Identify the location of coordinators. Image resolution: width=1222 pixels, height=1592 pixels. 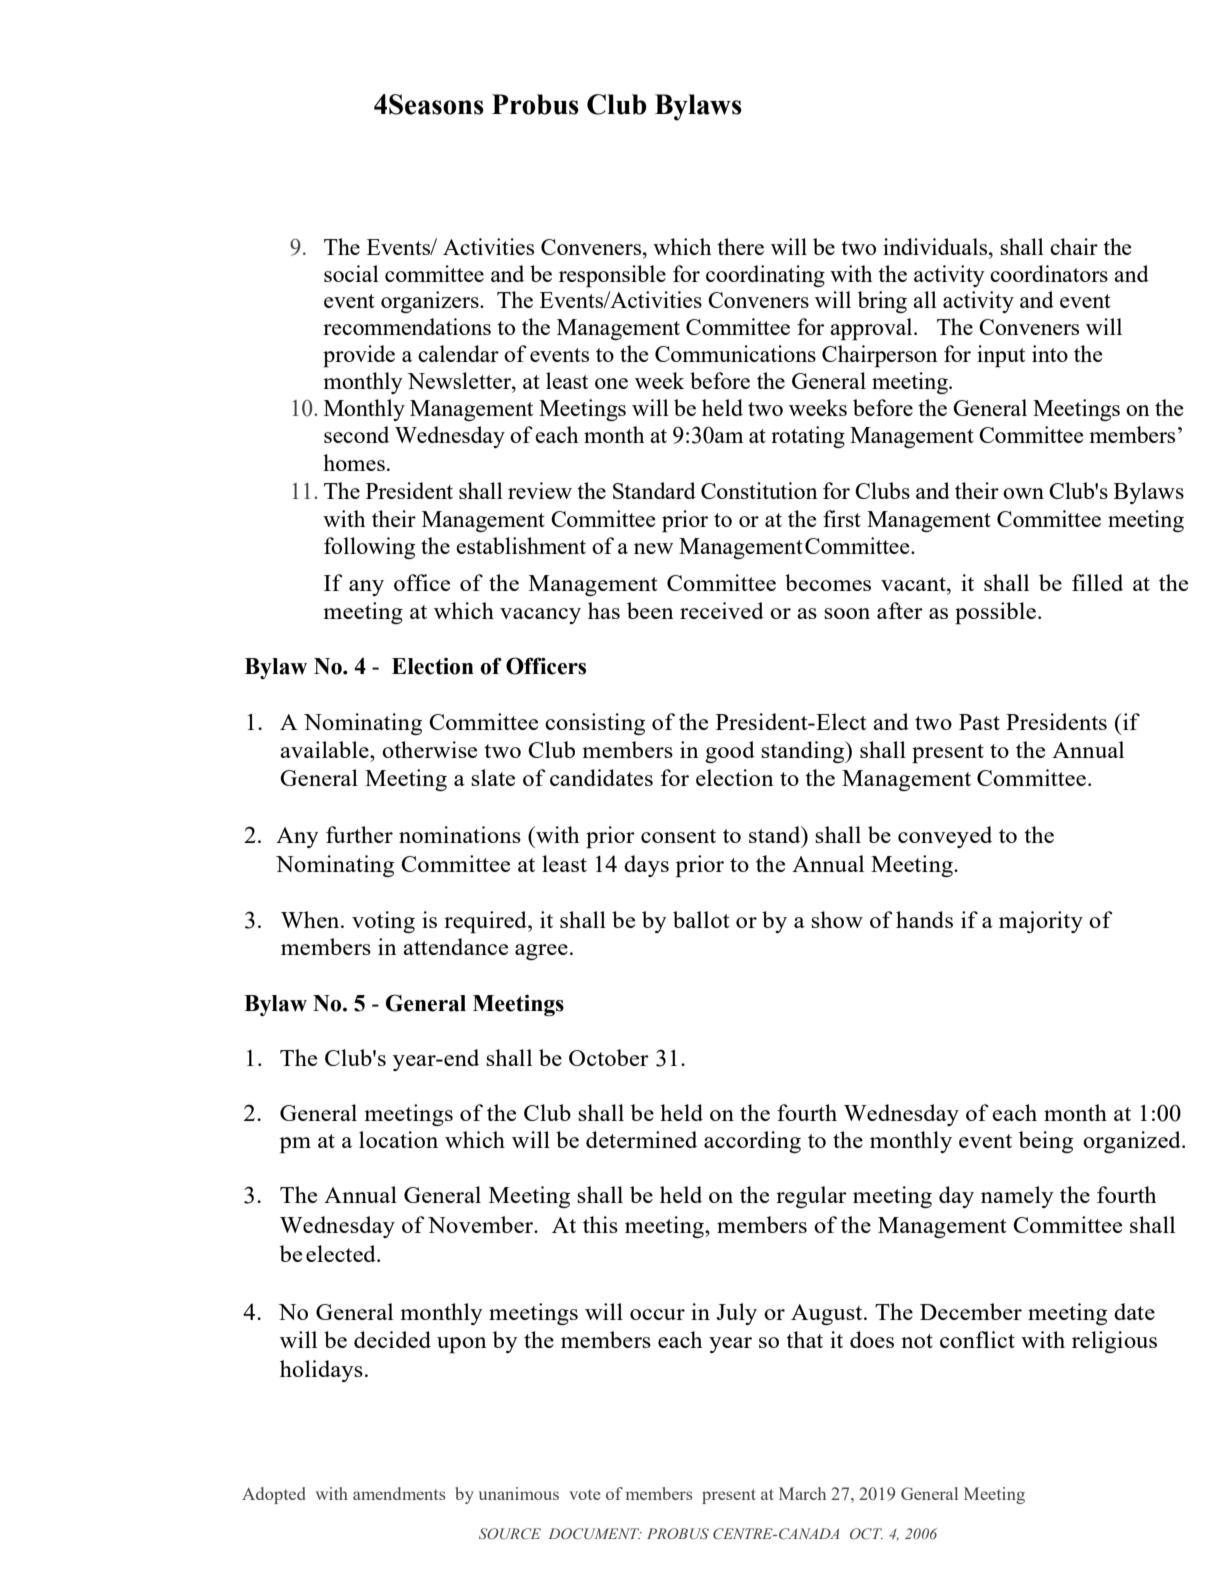
(1049, 273).
